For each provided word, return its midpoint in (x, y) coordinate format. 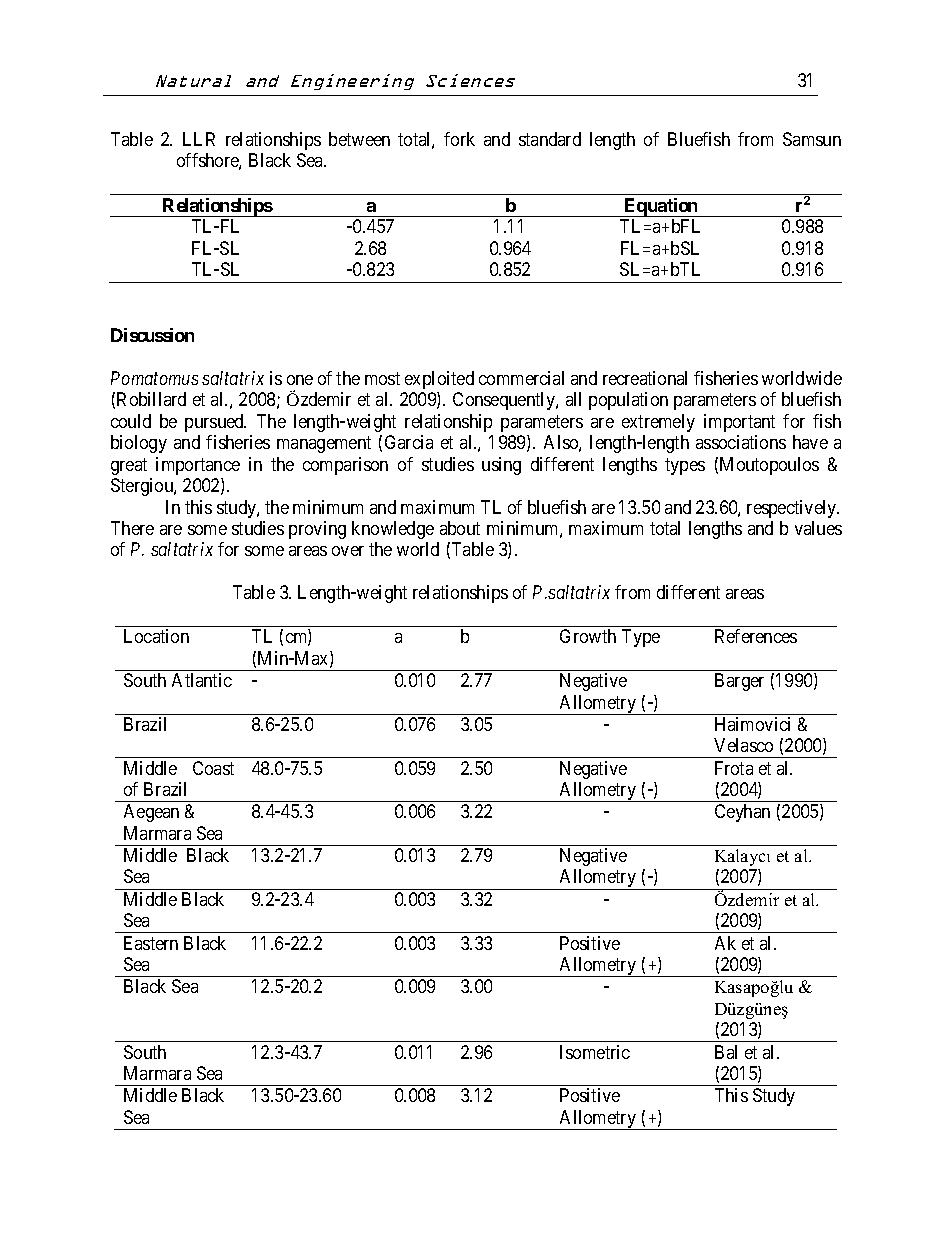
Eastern (151, 943)
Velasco (743, 745)
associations (741, 442)
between (359, 139)
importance (198, 466)
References (756, 636)
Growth (588, 636)
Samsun (812, 139)
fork (459, 139)
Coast (213, 768)
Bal (726, 1052)
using (501, 466)
